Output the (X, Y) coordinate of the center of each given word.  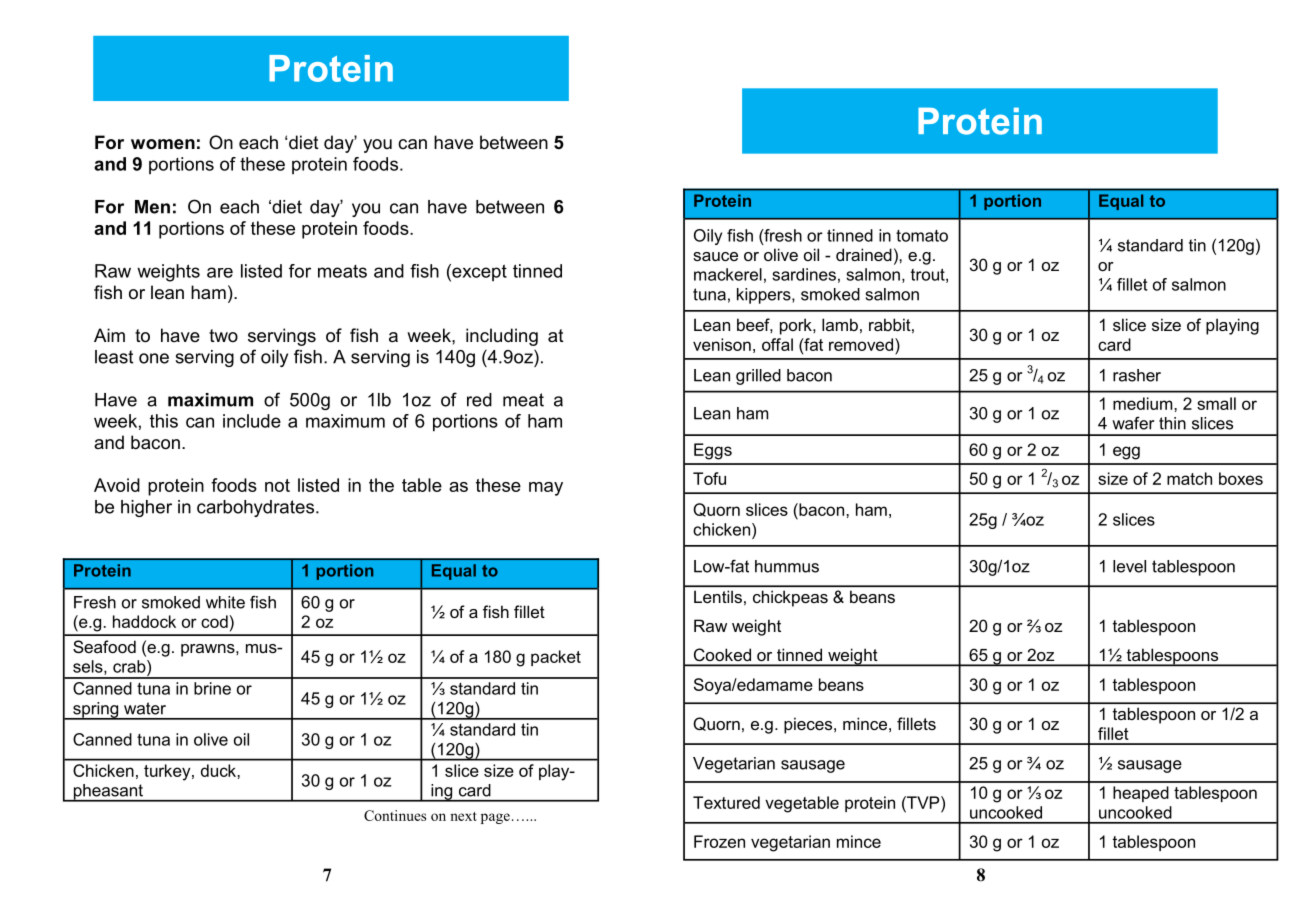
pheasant (108, 793)
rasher (1137, 375)
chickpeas (790, 598)
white (225, 602)
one (154, 358)
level (1129, 566)
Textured (726, 802)
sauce (715, 256)
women (163, 144)
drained (864, 254)
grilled (758, 377)
